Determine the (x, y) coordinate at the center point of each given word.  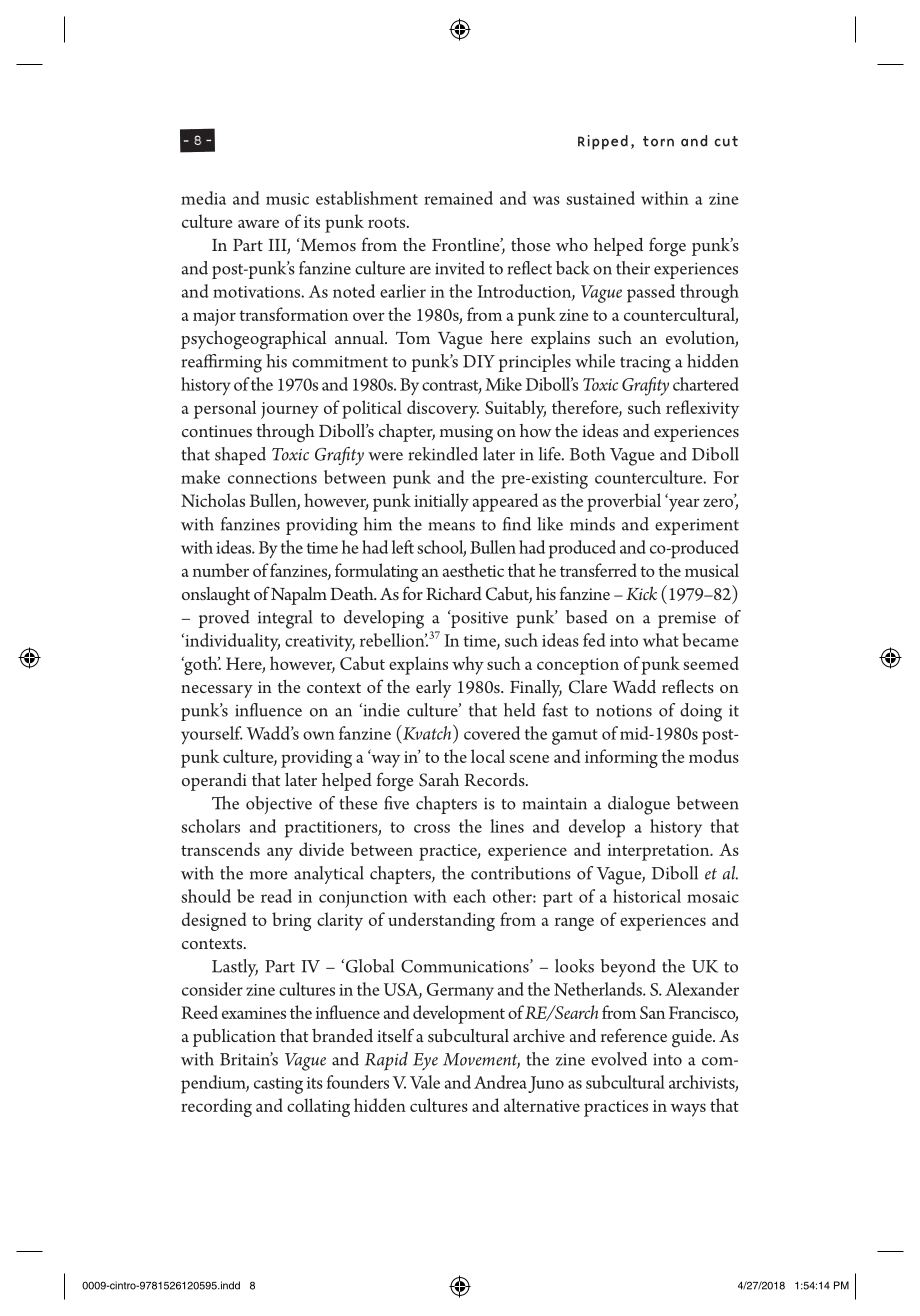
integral (285, 619)
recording (216, 1107)
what (661, 640)
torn (658, 141)
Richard (454, 593)
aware (258, 223)
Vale (425, 1082)
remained (458, 198)
